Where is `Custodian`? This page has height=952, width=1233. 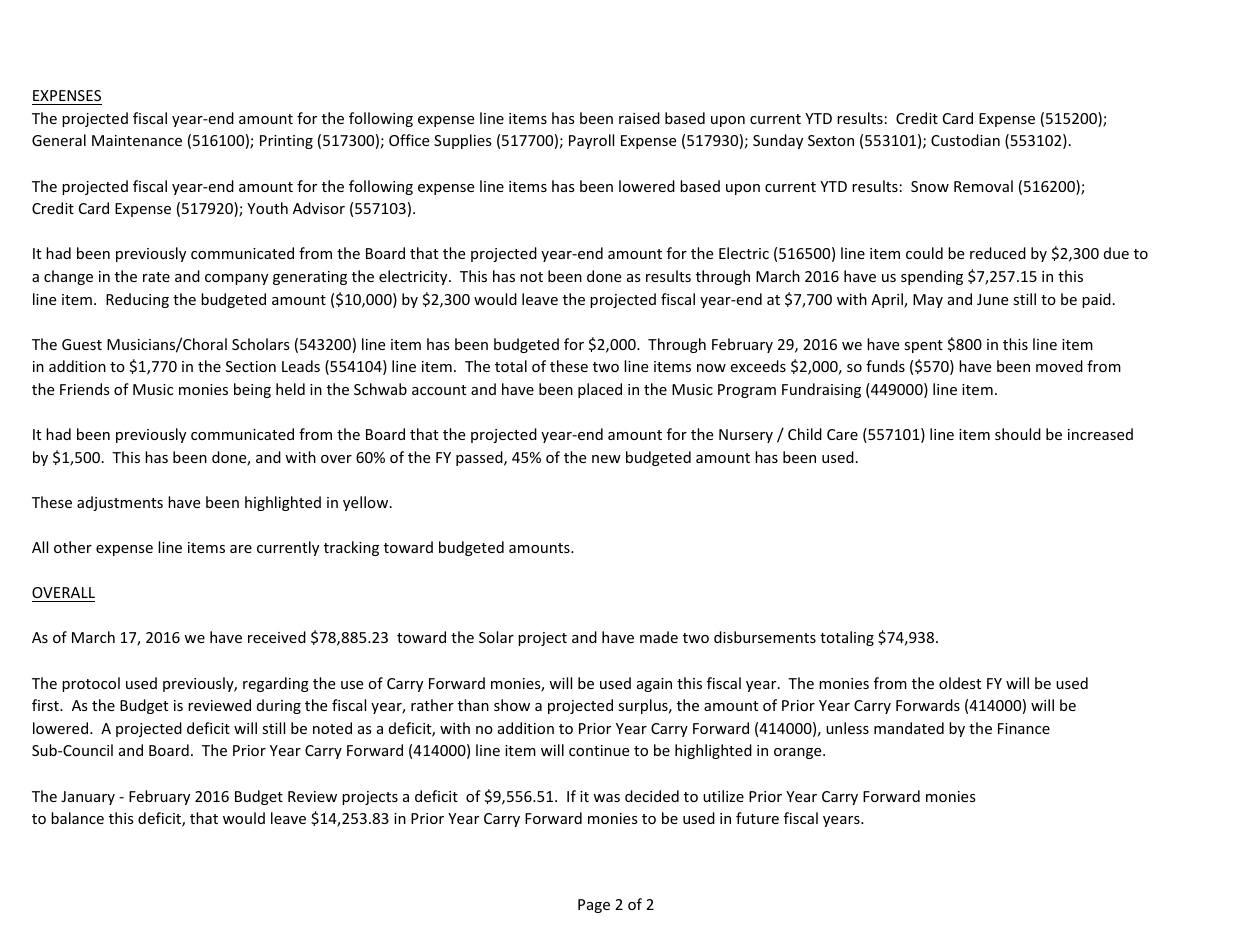
Custodian is located at coordinates (965, 140).
